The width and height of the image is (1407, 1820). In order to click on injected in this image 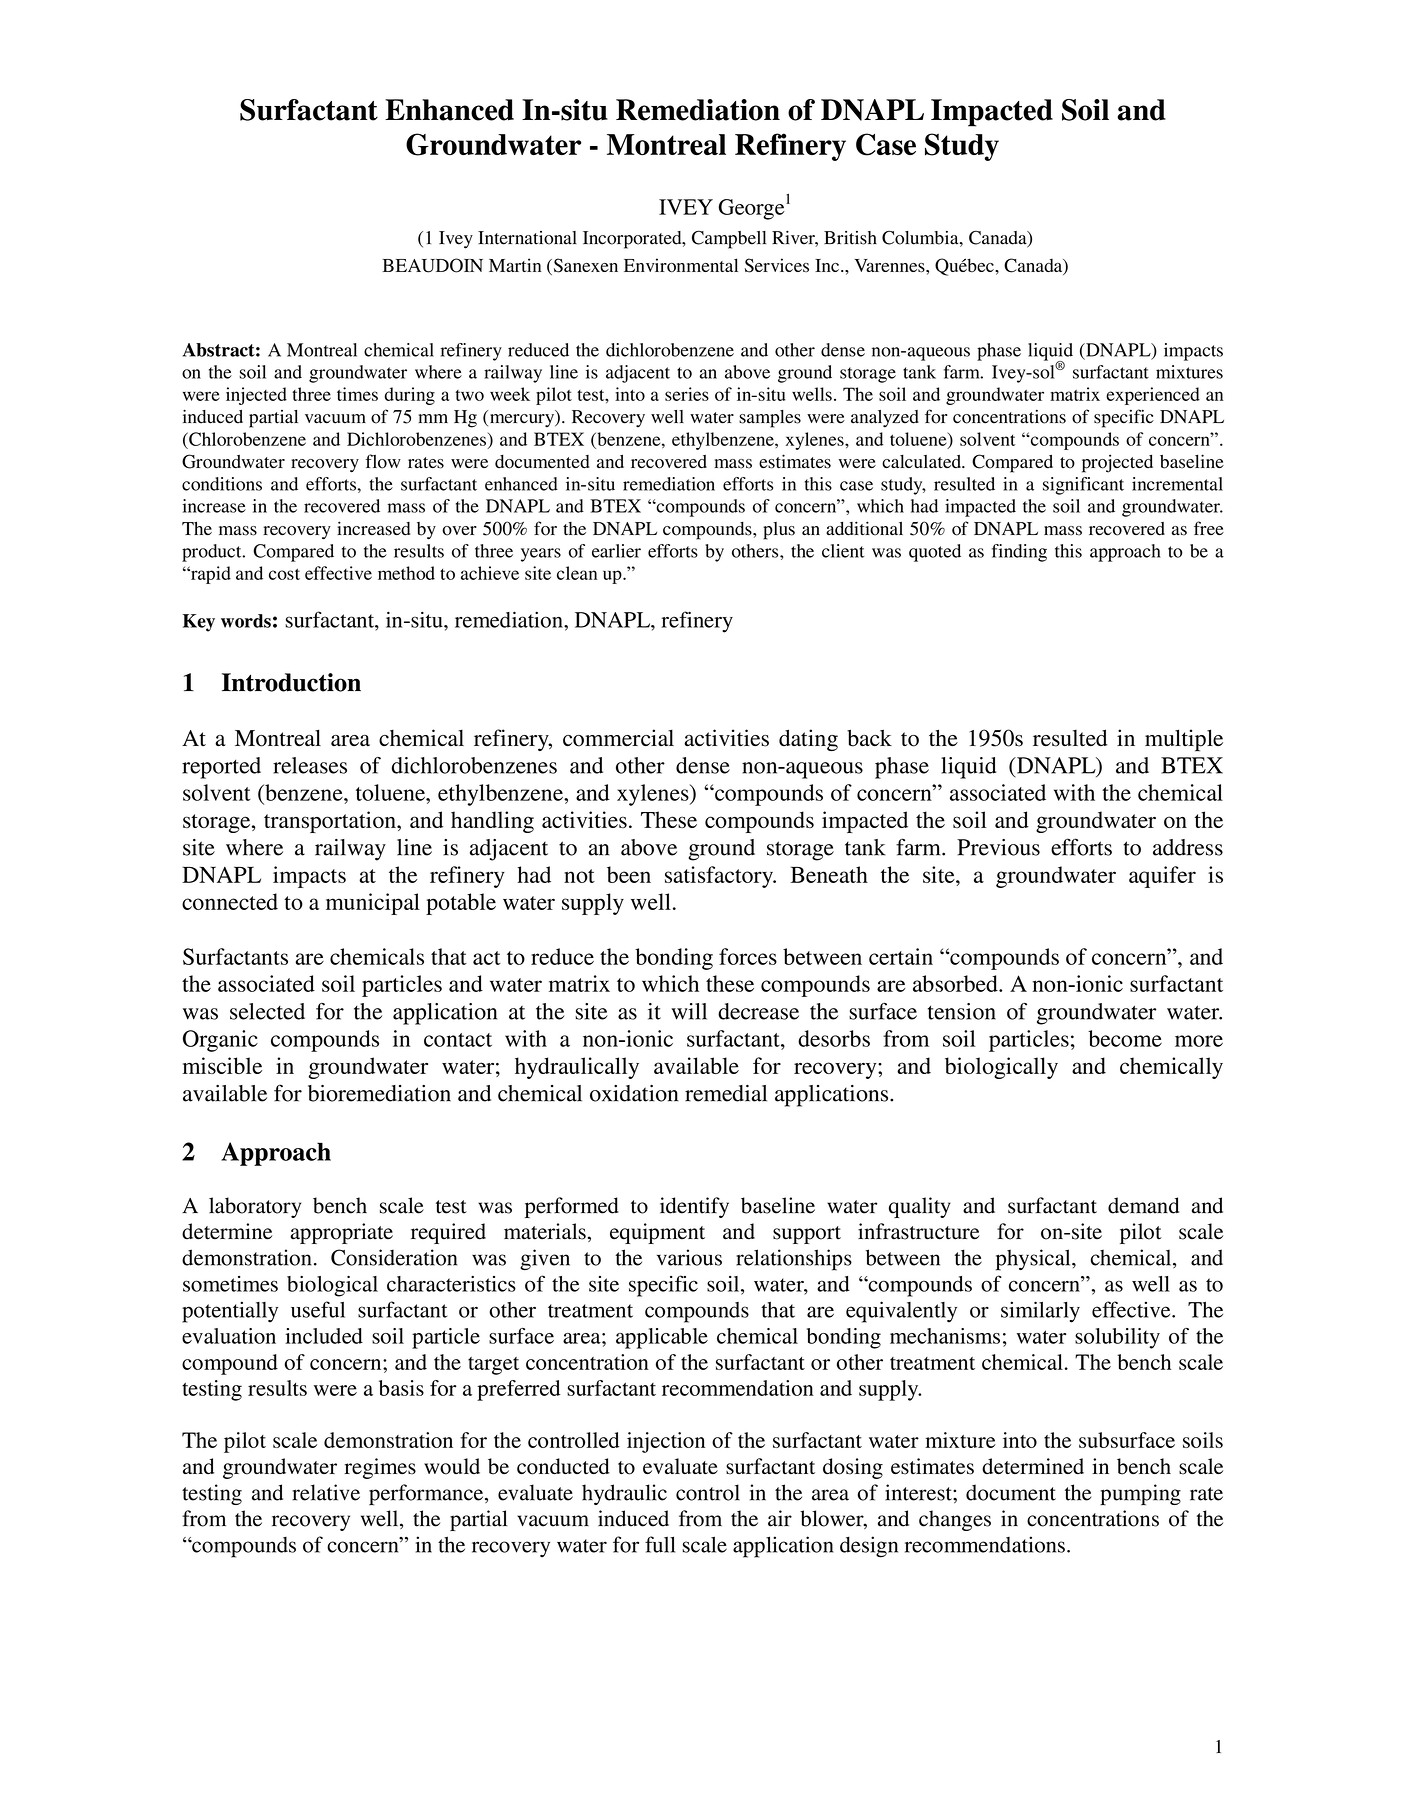, I will do `click(256, 396)`.
